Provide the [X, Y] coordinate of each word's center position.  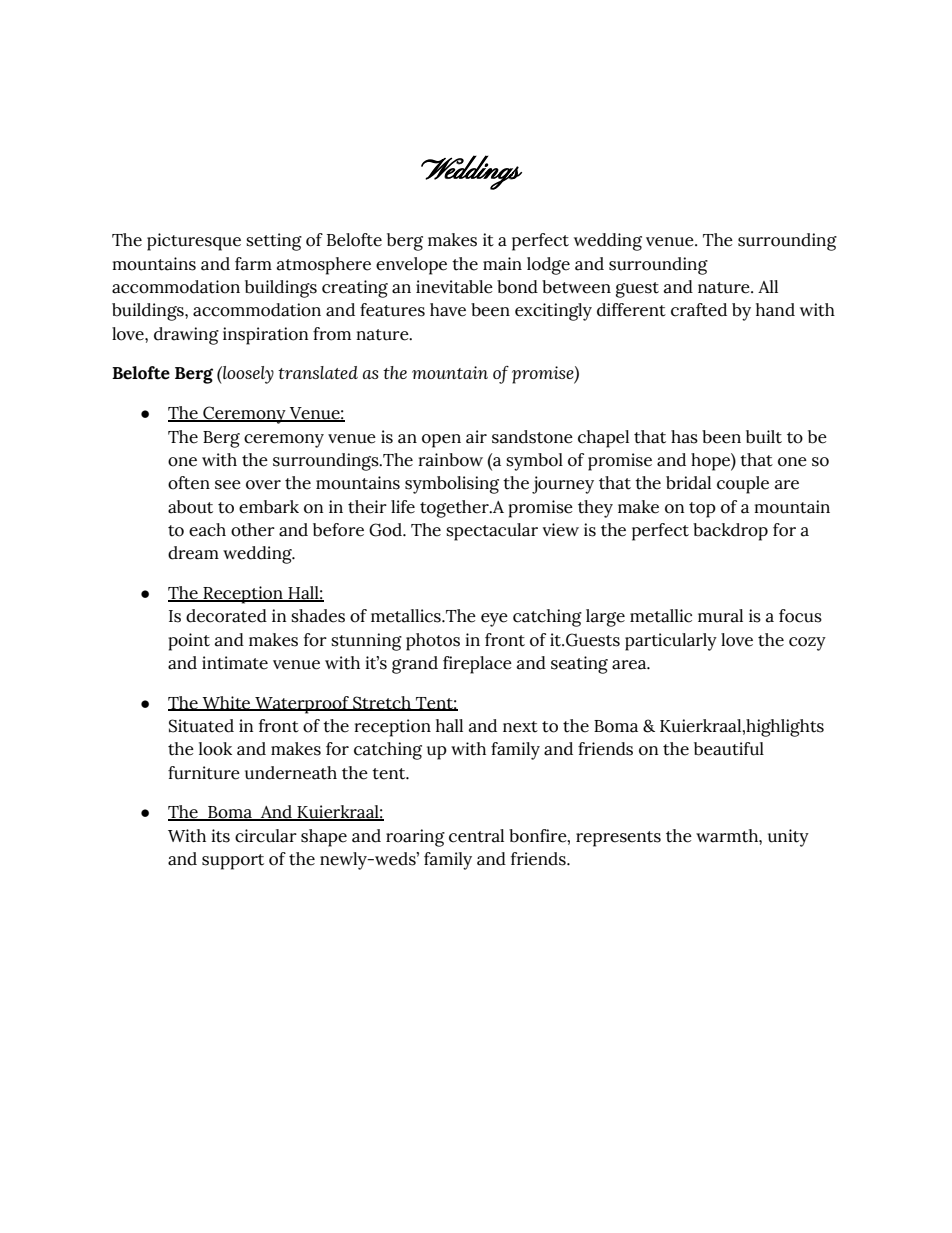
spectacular [492, 532]
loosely [247, 375]
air [476, 437]
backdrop [730, 532]
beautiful [729, 749]
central [476, 836]
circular [266, 836]
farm [253, 264]
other [253, 530]
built [764, 437]
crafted [699, 310]
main [502, 264]
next [520, 727]
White [227, 703]
